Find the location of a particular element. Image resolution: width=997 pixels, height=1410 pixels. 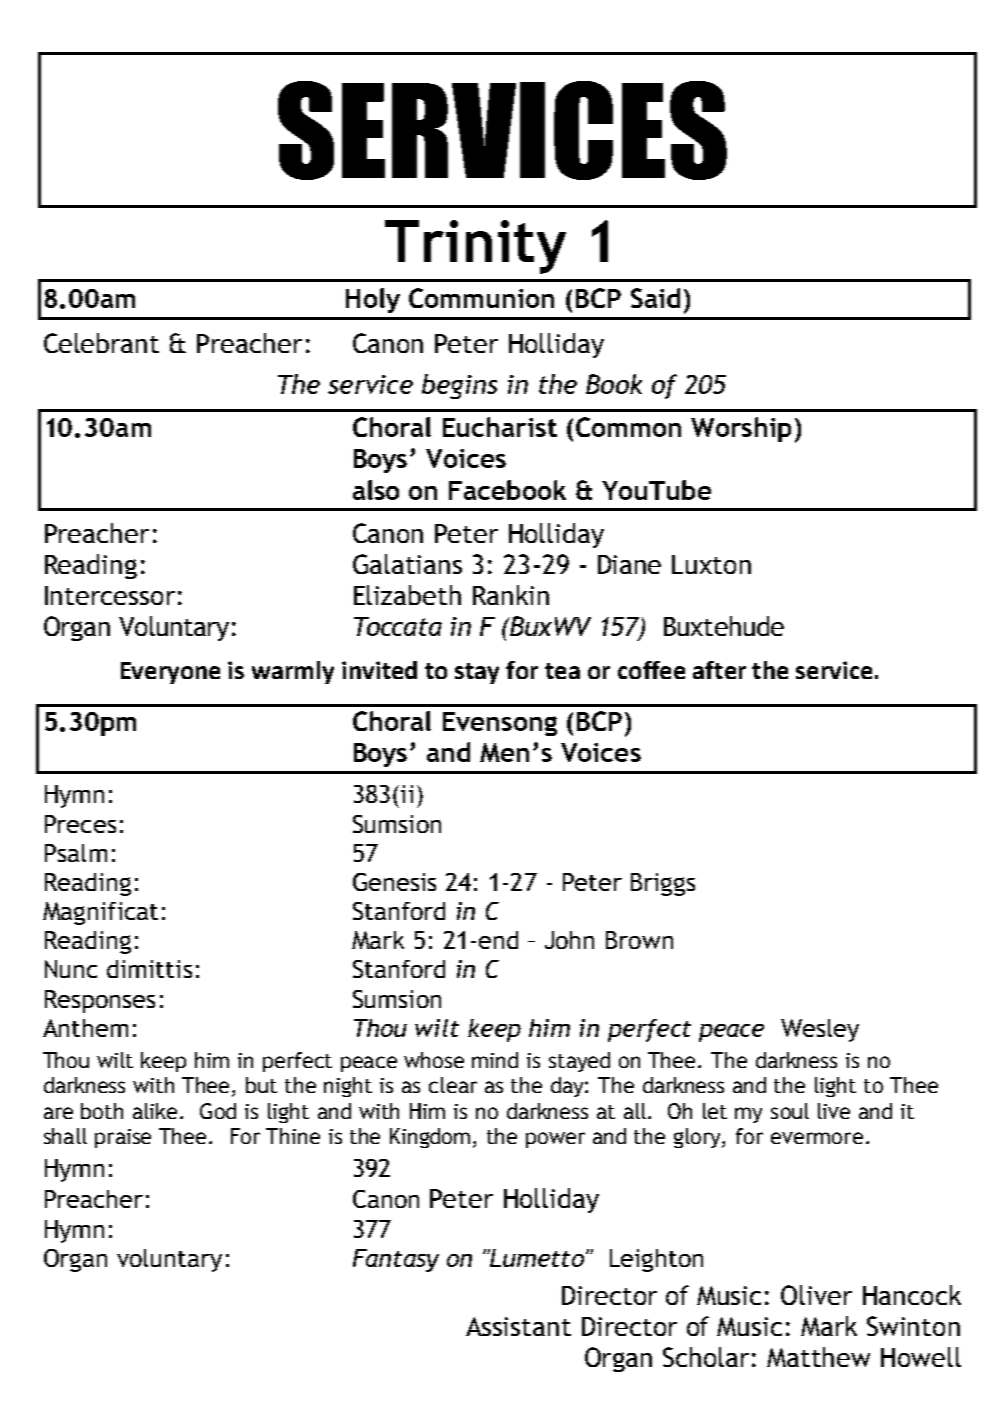

Briggs is located at coordinates (663, 884).
